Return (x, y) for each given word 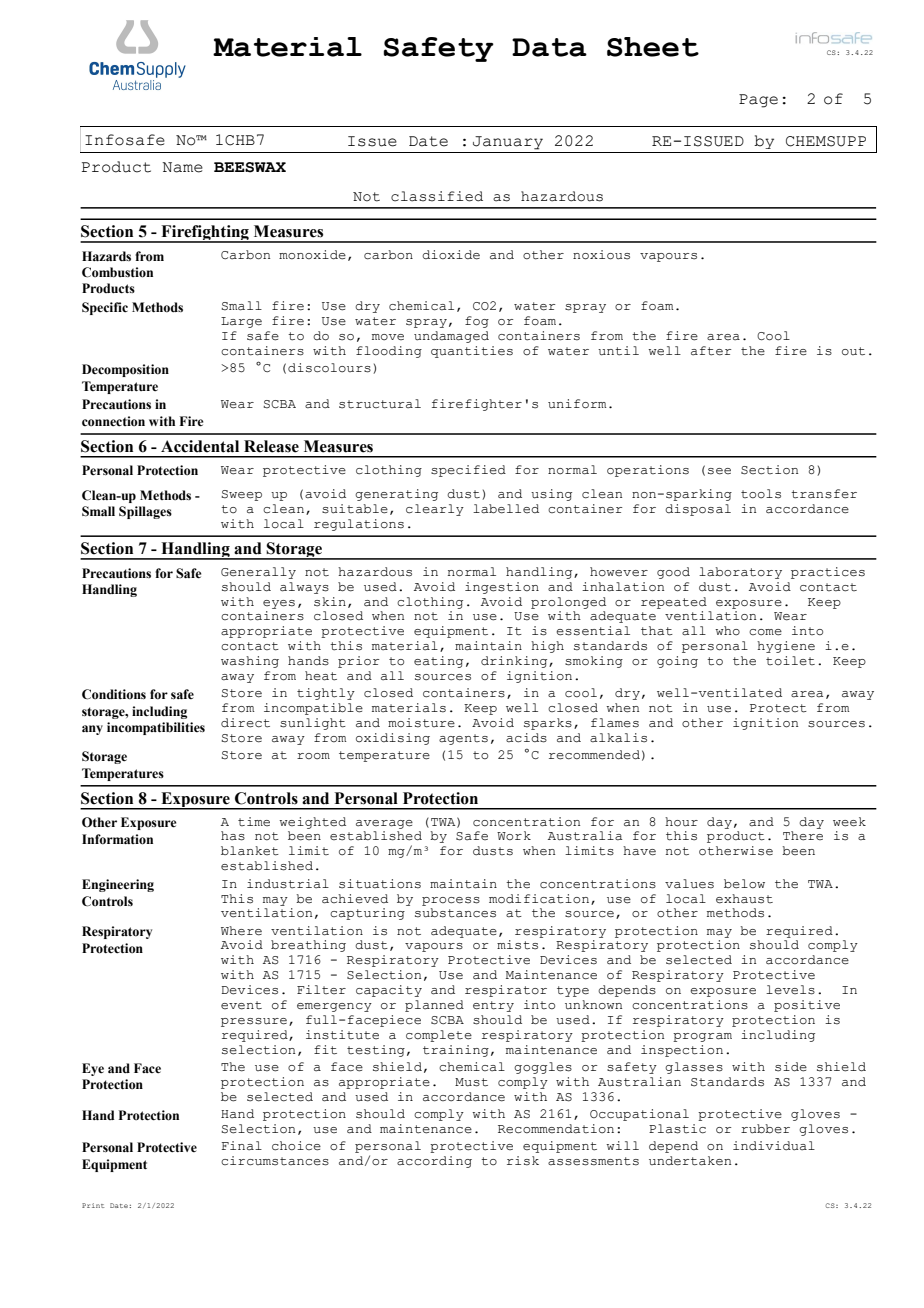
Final (242, 1146)
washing (250, 662)
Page (758, 101)
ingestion (502, 588)
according (434, 1162)
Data (549, 47)
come (765, 632)
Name (182, 167)
